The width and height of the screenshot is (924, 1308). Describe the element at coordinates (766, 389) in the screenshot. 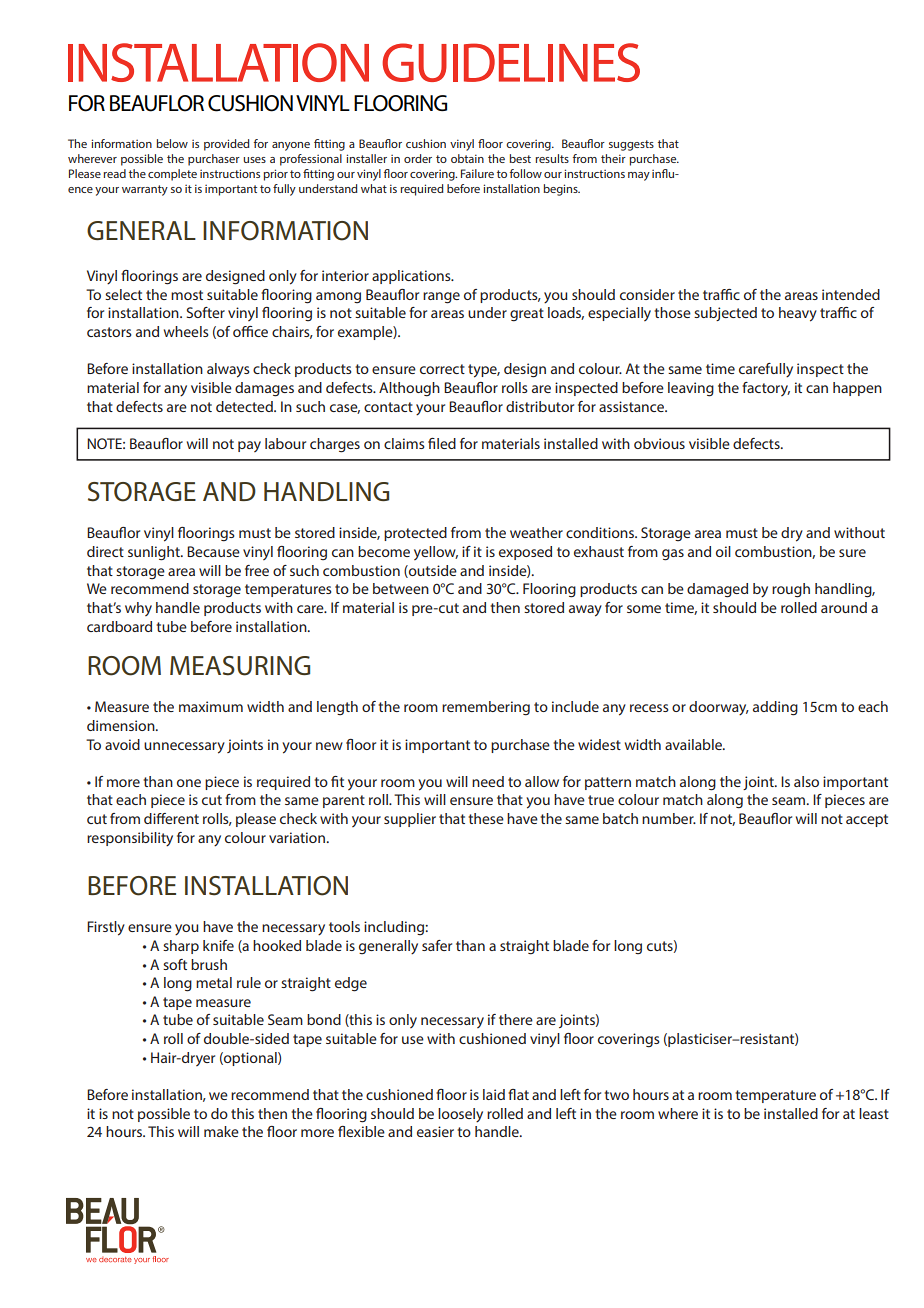

I see `factory` at that location.
